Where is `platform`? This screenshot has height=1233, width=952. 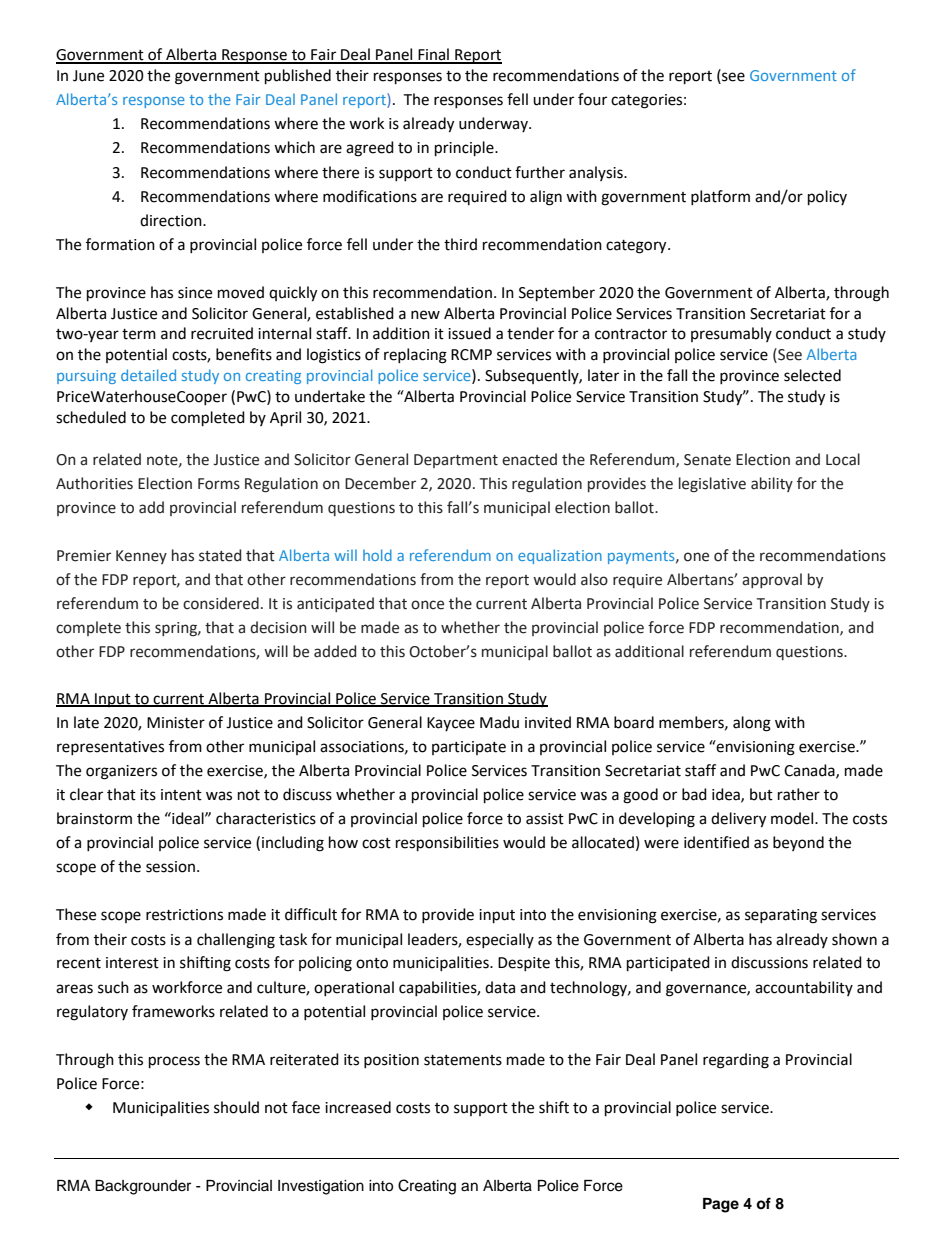 platform is located at coordinates (720, 197).
